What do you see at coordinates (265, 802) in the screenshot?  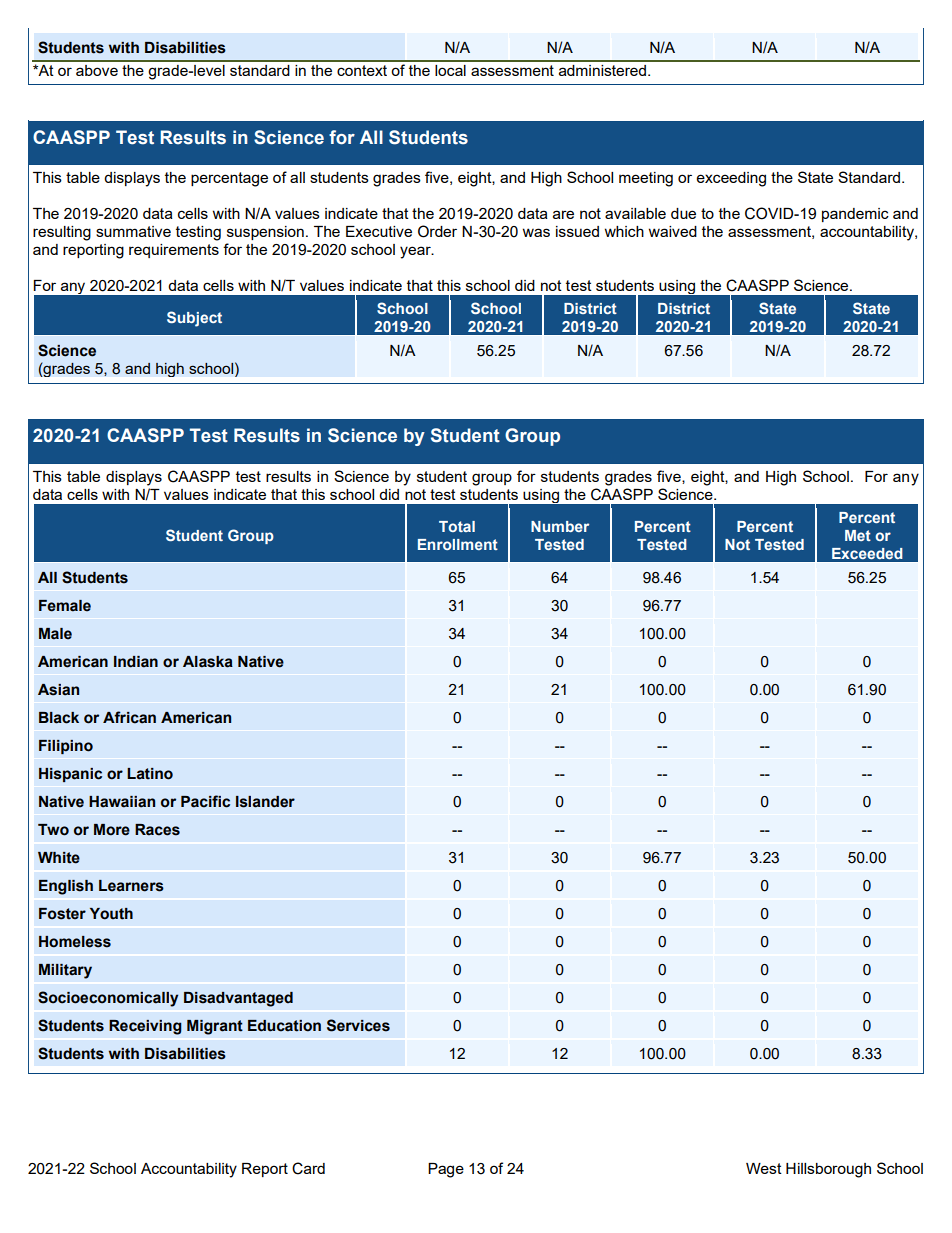 I see `Islander` at bounding box center [265, 802].
